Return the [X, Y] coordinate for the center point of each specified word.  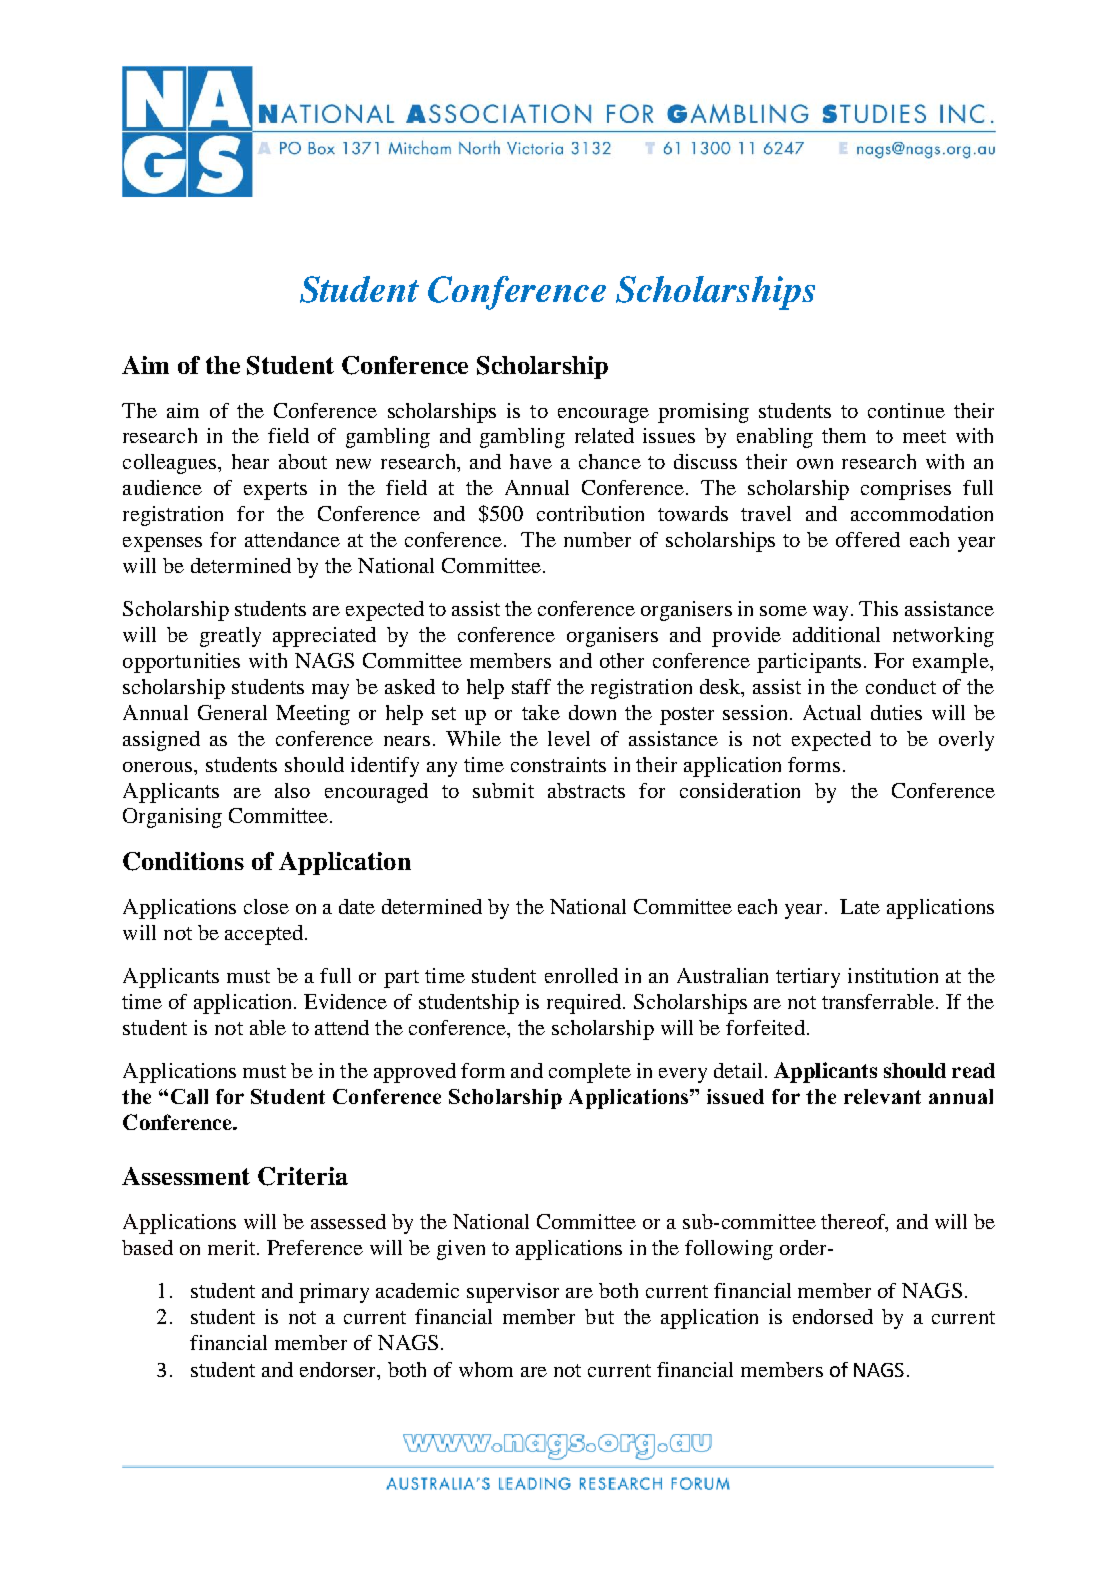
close [266, 906]
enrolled [581, 975]
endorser [339, 1369]
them [844, 435]
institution [893, 975]
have [531, 461]
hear [250, 461]
